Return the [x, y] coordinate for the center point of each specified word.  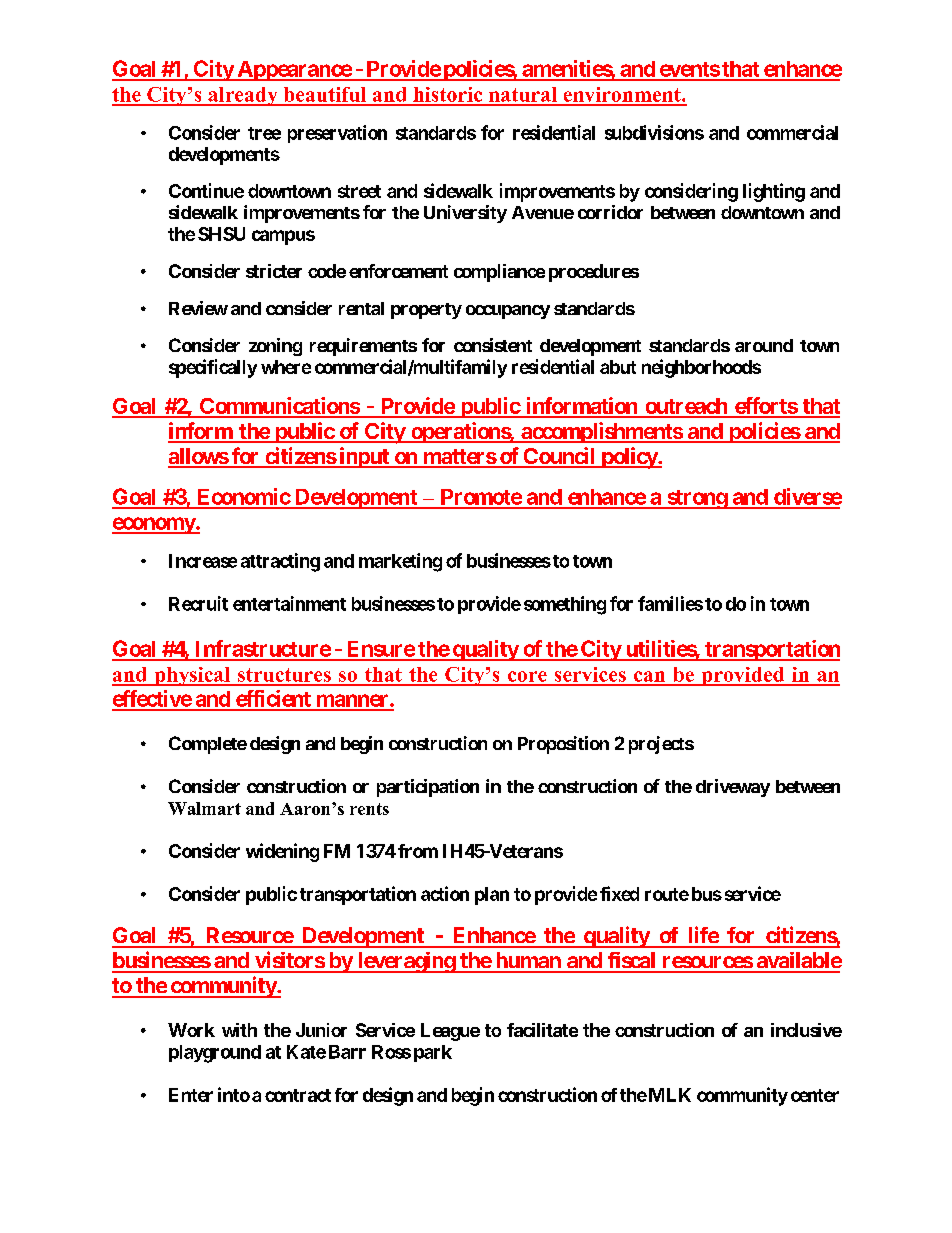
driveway [733, 788]
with [239, 1030]
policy [629, 458]
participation [428, 788]
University [465, 214]
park [433, 1053]
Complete [208, 745]
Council [559, 457]
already [243, 96]
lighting [774, 192]
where [286, 367]
